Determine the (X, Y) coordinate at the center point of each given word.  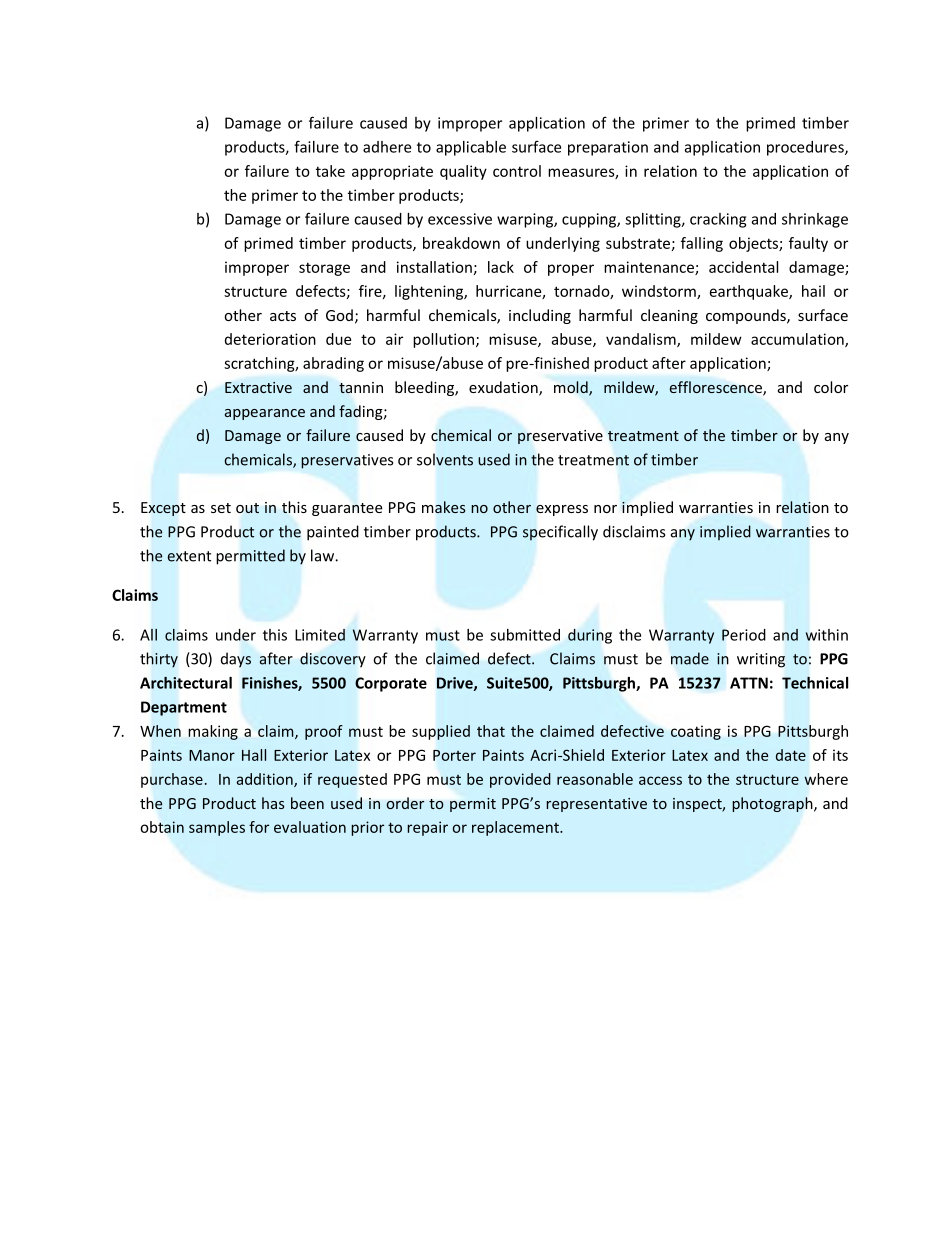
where (826, 779)
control (517, 171)
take (330, 171)
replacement (516, 828)
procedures (806, 148)
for (259, 827)
